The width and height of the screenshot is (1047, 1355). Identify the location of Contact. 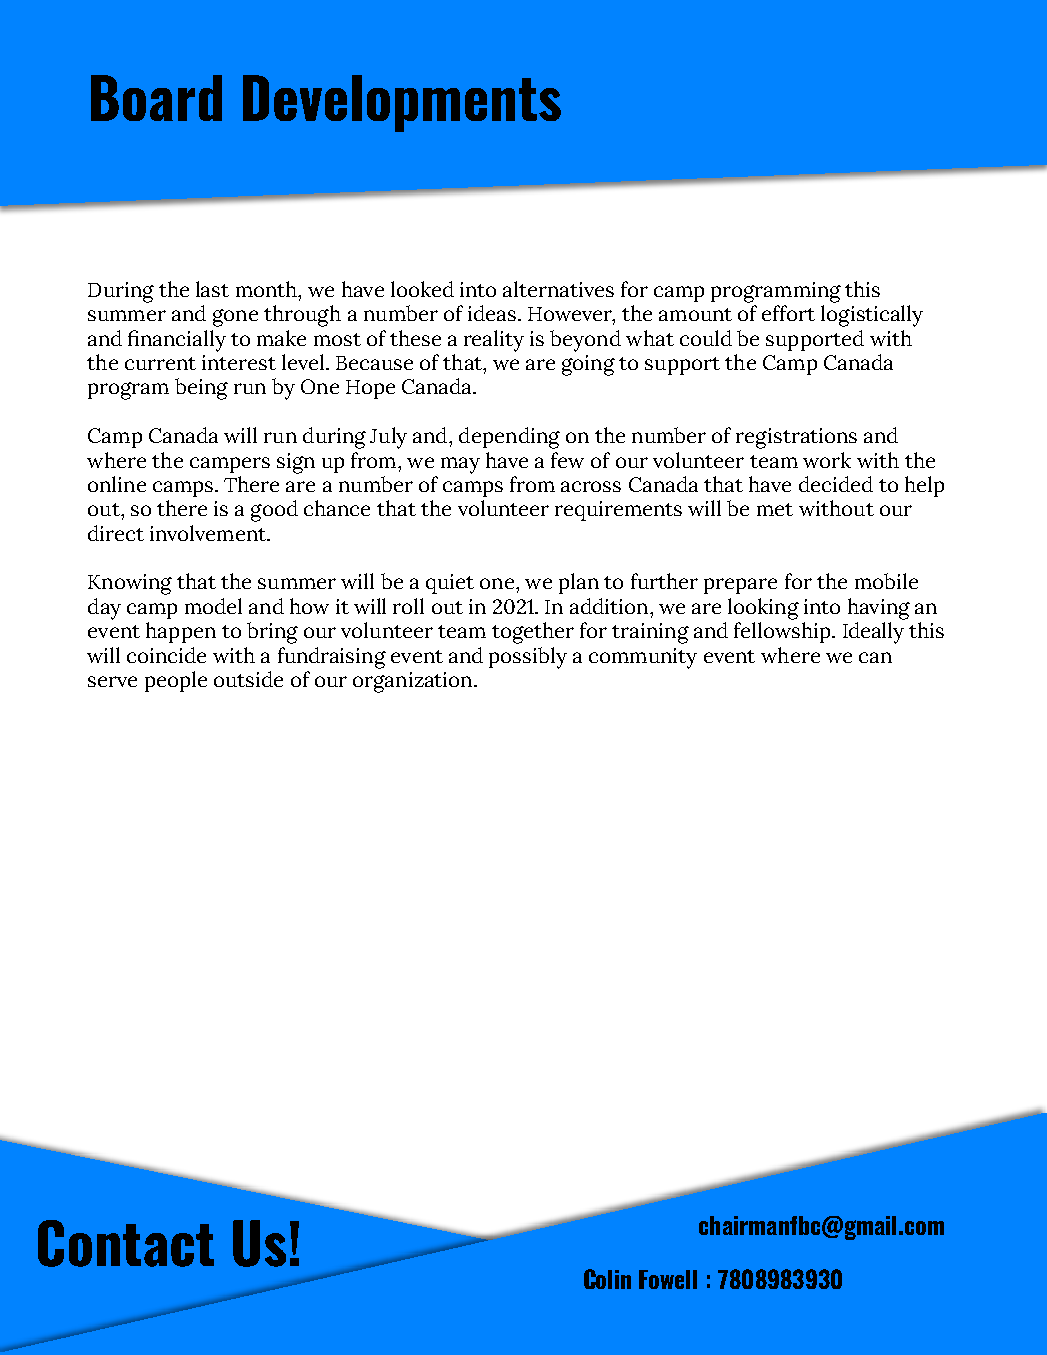
(126, 1243).
